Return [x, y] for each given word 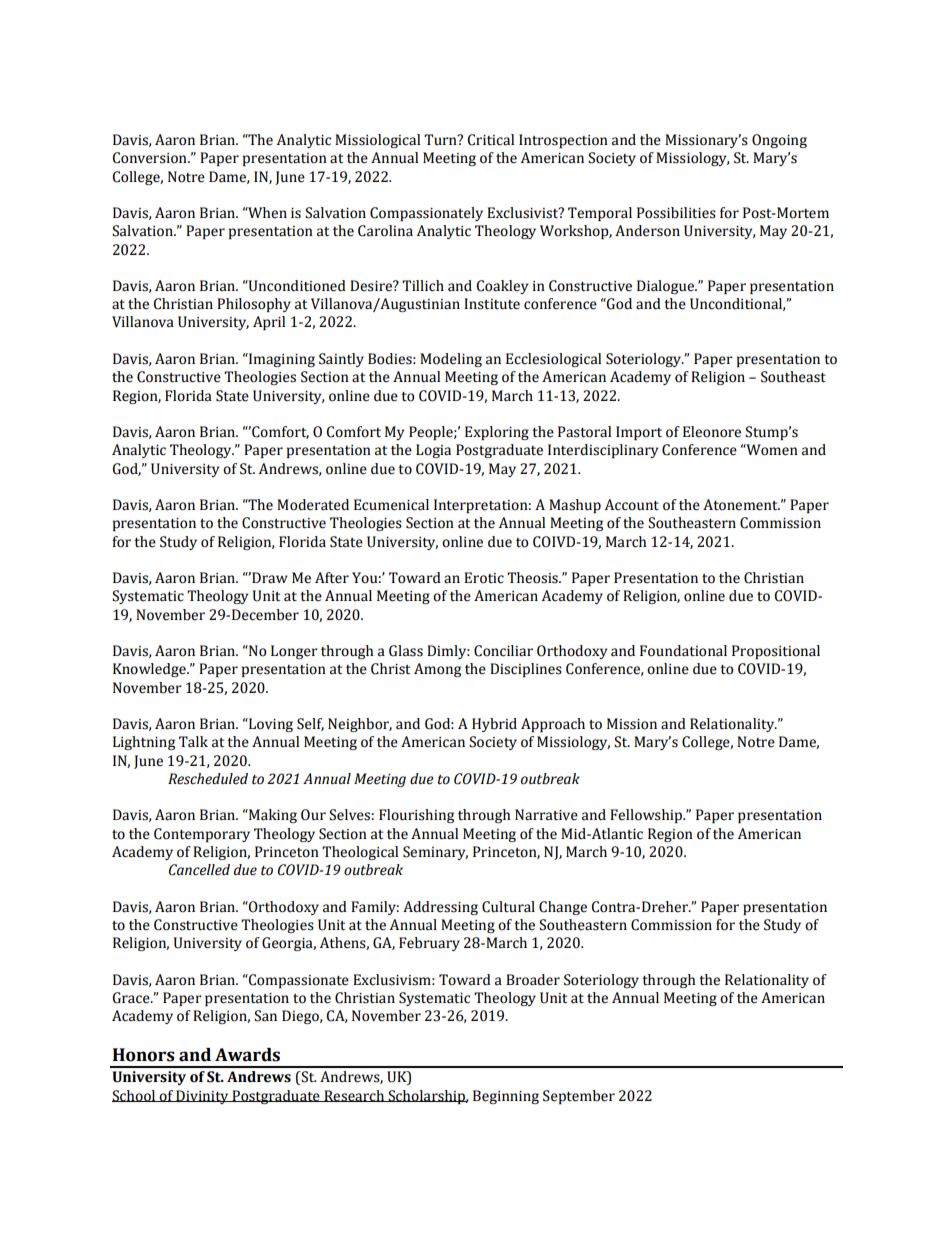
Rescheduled [208, 779]
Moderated [313, 505]
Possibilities [676, 213]
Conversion [150, 158]
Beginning [506, 1097]
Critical [490, 140]
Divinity [202, 1097]
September [579, 1097]
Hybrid [494, 725]
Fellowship [647, 816]
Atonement [741, 505]
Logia [433, 451]
